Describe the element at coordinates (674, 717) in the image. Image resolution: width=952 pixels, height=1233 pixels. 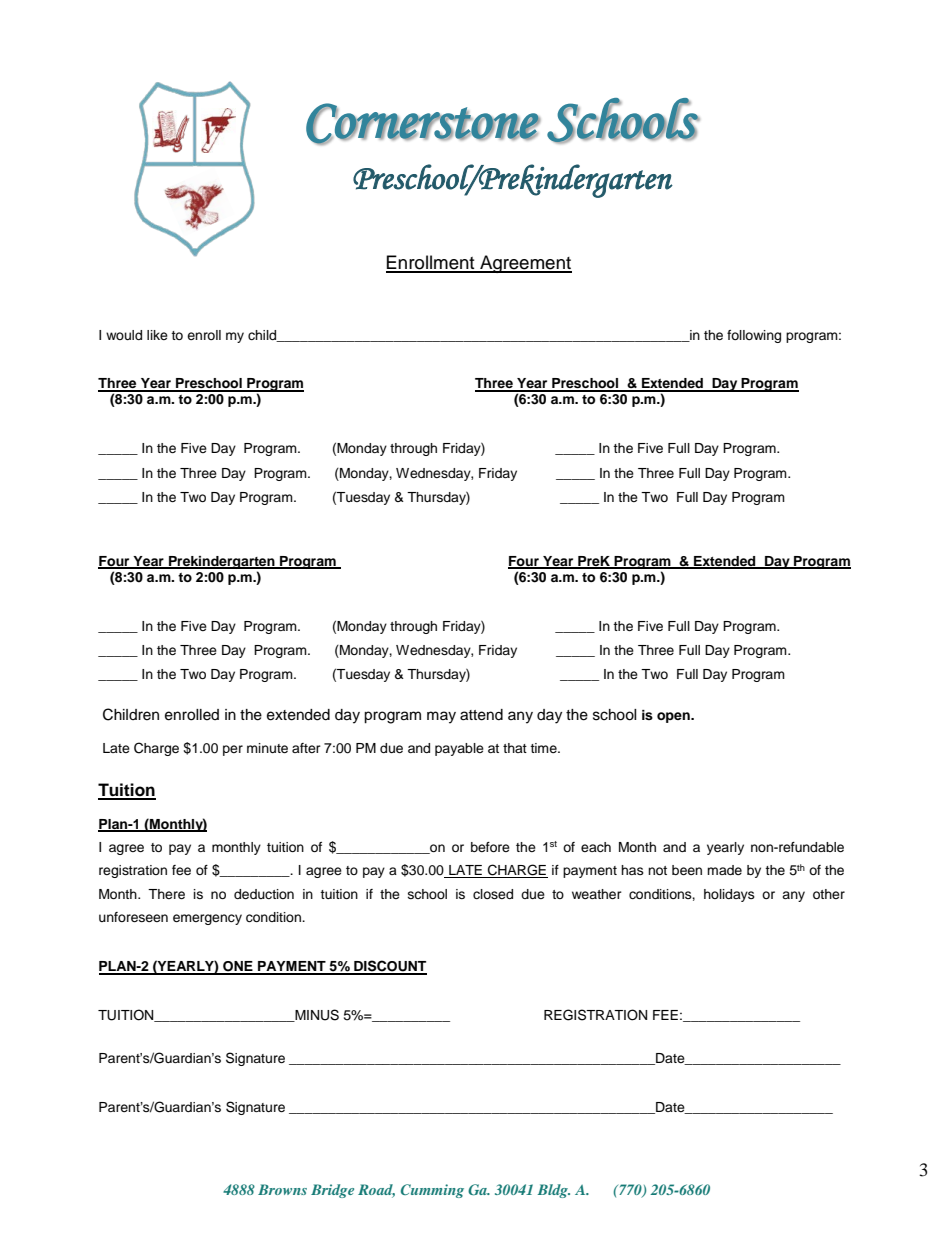
I see `open` at that location.
